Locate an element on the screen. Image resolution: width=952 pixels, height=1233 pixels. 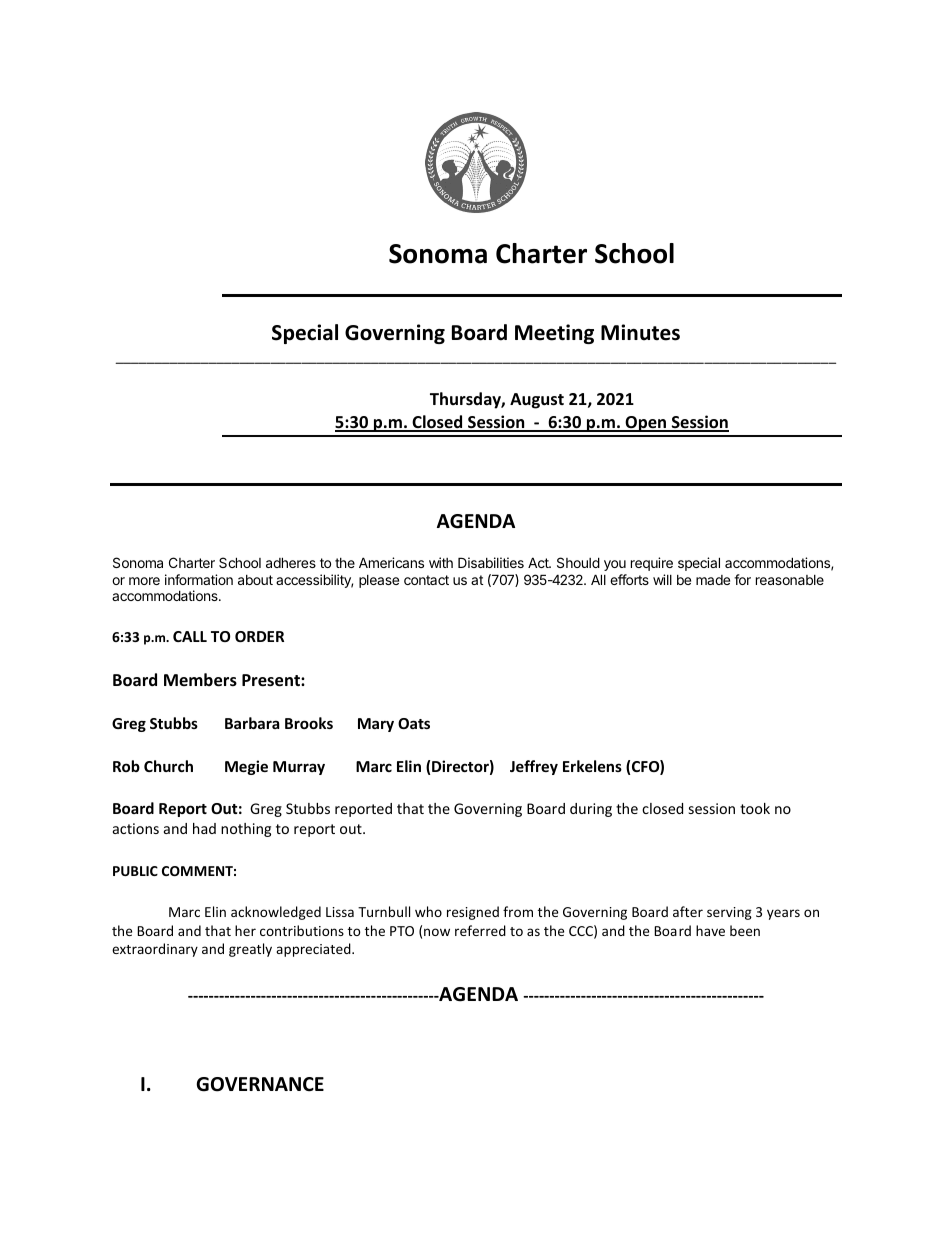
referred is located at coordinates (480, 930).
